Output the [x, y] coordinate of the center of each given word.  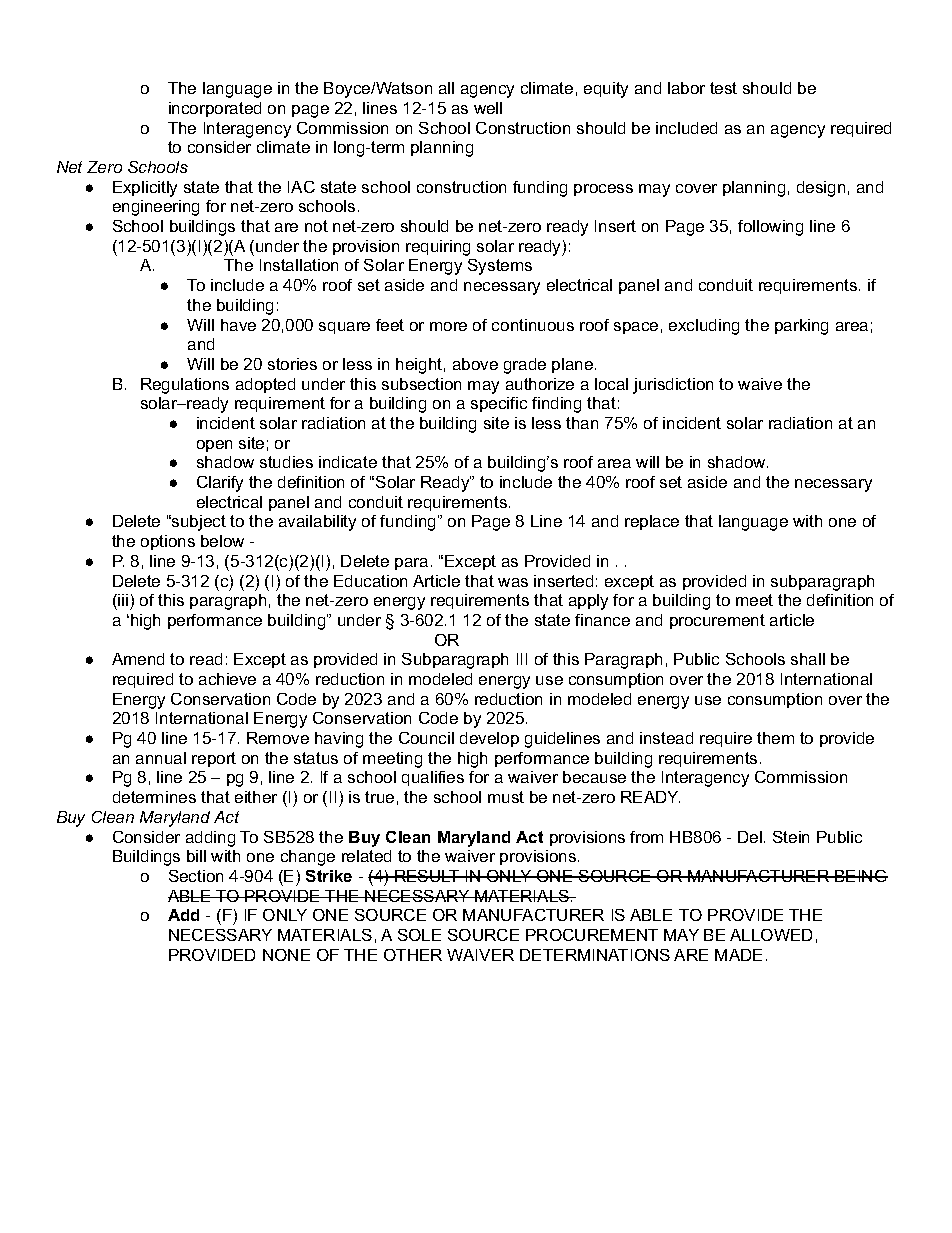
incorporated [215, 109]
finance [602, 620]
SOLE [419, 935]
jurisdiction [673, 386]
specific [499, 404]
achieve [227, 679]
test [723, 88]
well [488, 108]
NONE [286, 955]
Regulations [185, 386]
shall [808, 659]
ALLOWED [771, 935]
